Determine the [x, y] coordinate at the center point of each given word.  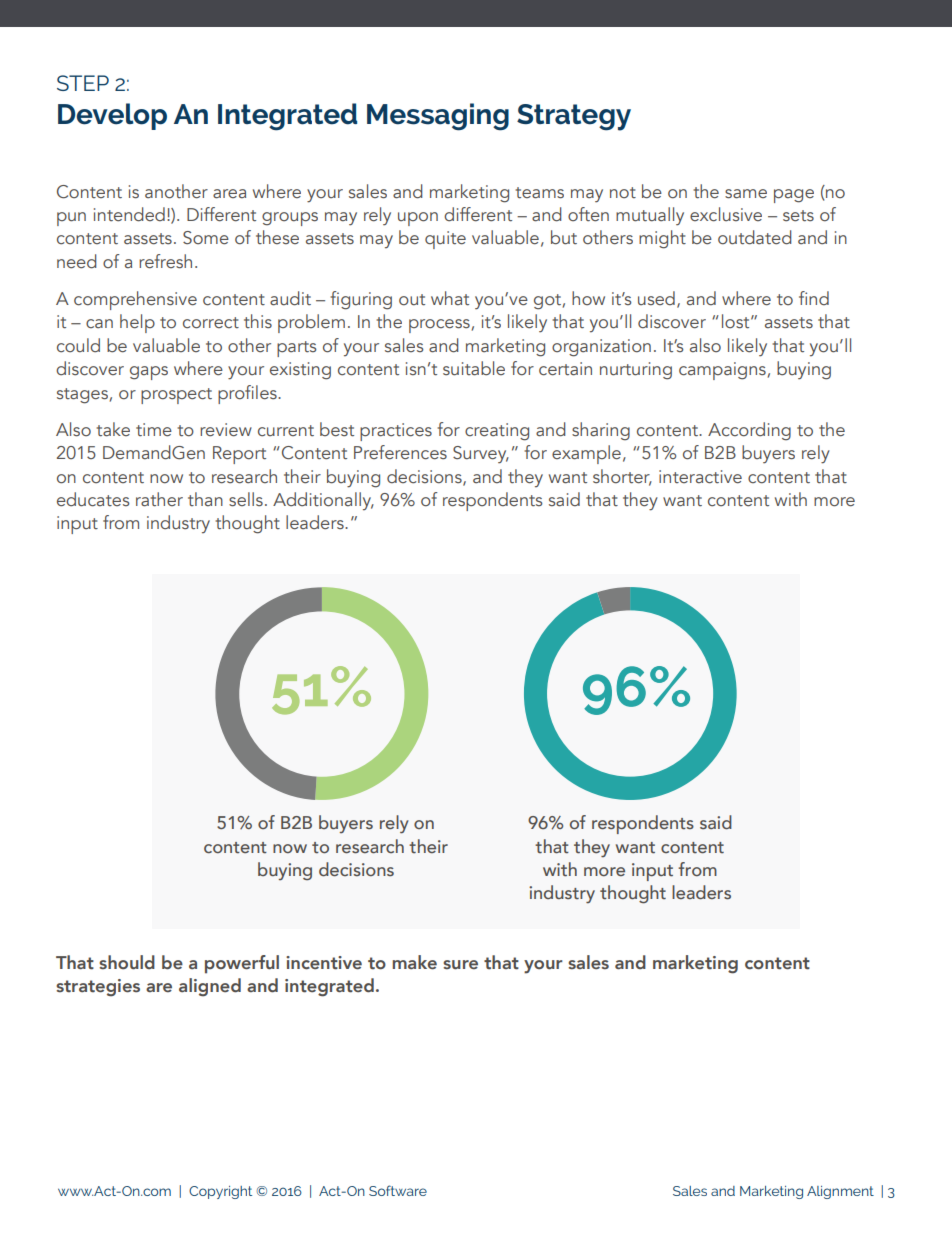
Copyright [220, 1192]
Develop [112, 116]
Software [398, 1190]
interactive [700, 477]
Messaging [438, 117]
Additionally [323, 501]
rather [159, 499]
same [746, 194]
